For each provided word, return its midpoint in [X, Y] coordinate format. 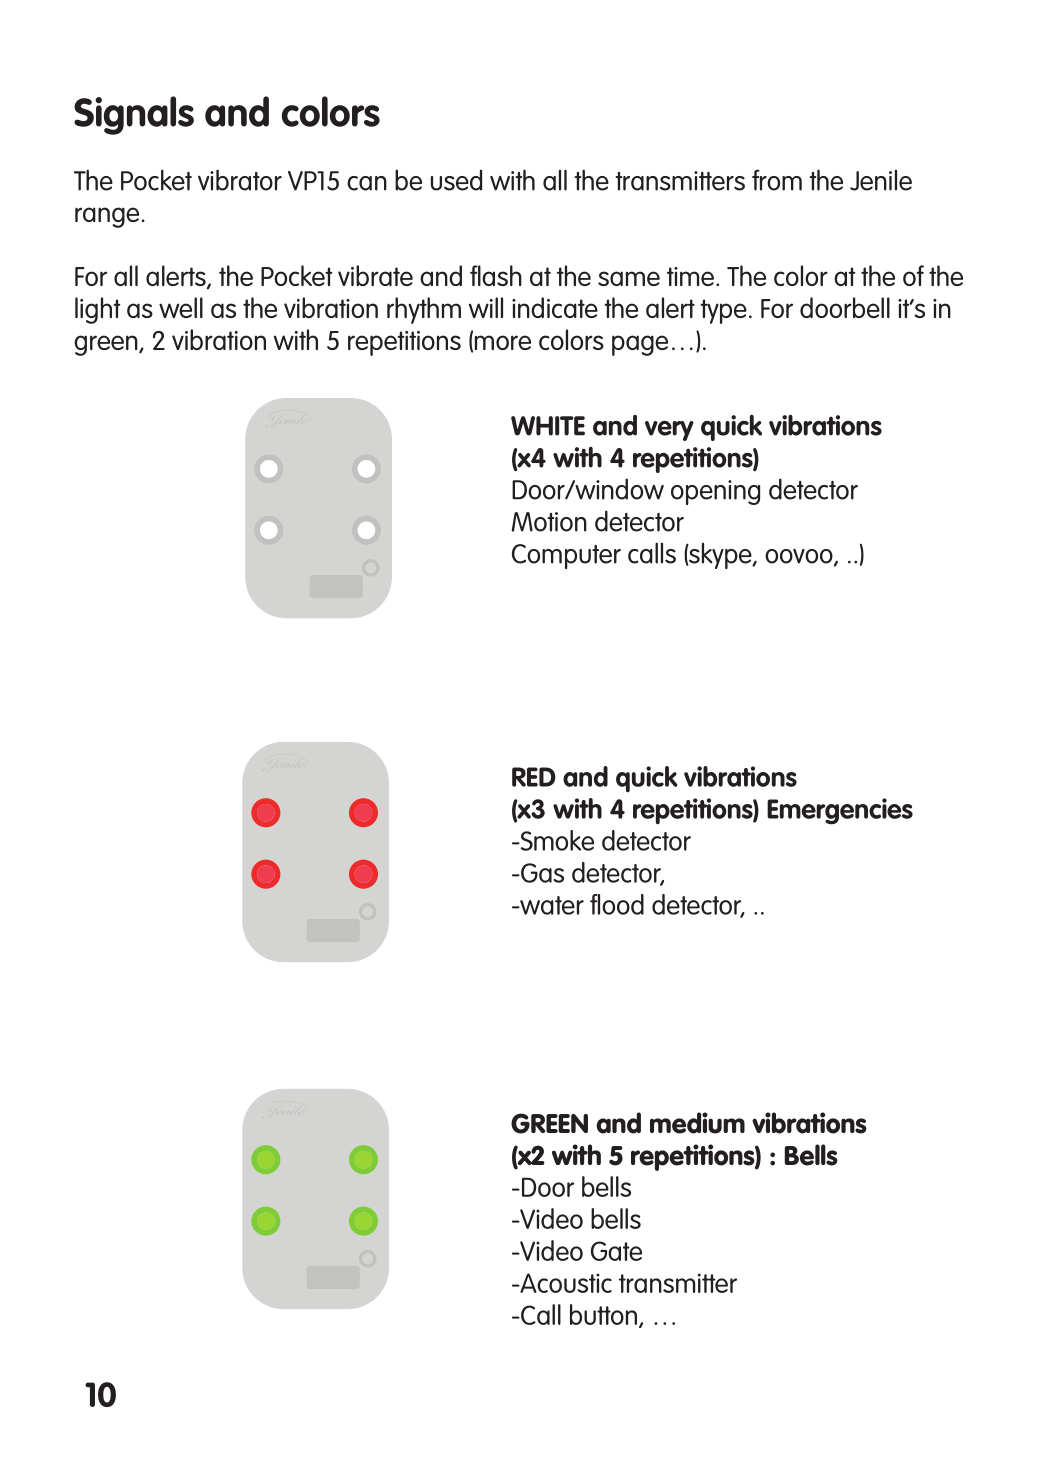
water [551, 905]
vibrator [240, 180]
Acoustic [565, 1283]
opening [715, 492]
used [456, 180]
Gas [541, 873]
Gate [616, 1251]
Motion [549, 522]
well [181, 307]
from [777, 180]
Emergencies [840, 811]
